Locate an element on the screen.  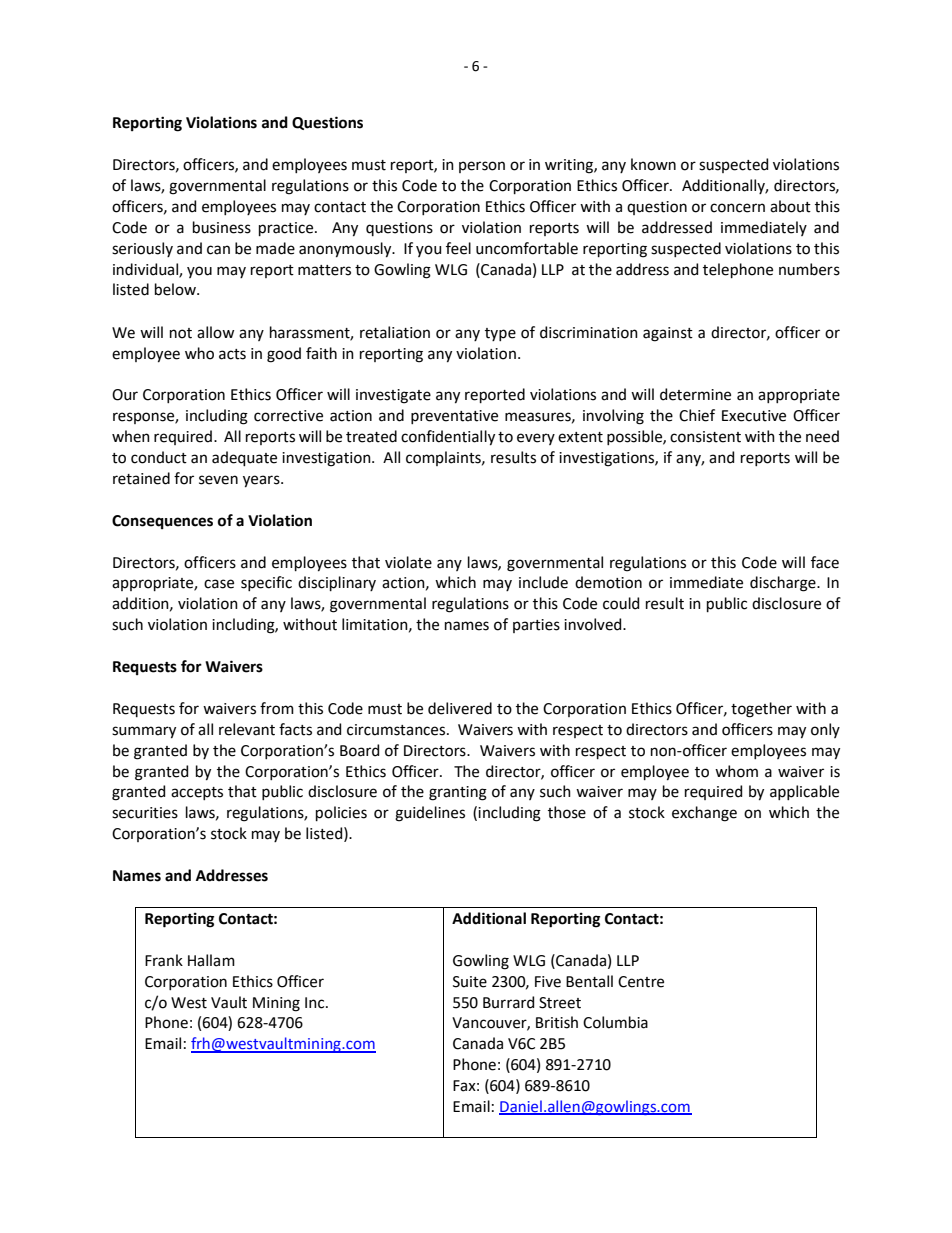
concern is located at coordinates (737, 208).
